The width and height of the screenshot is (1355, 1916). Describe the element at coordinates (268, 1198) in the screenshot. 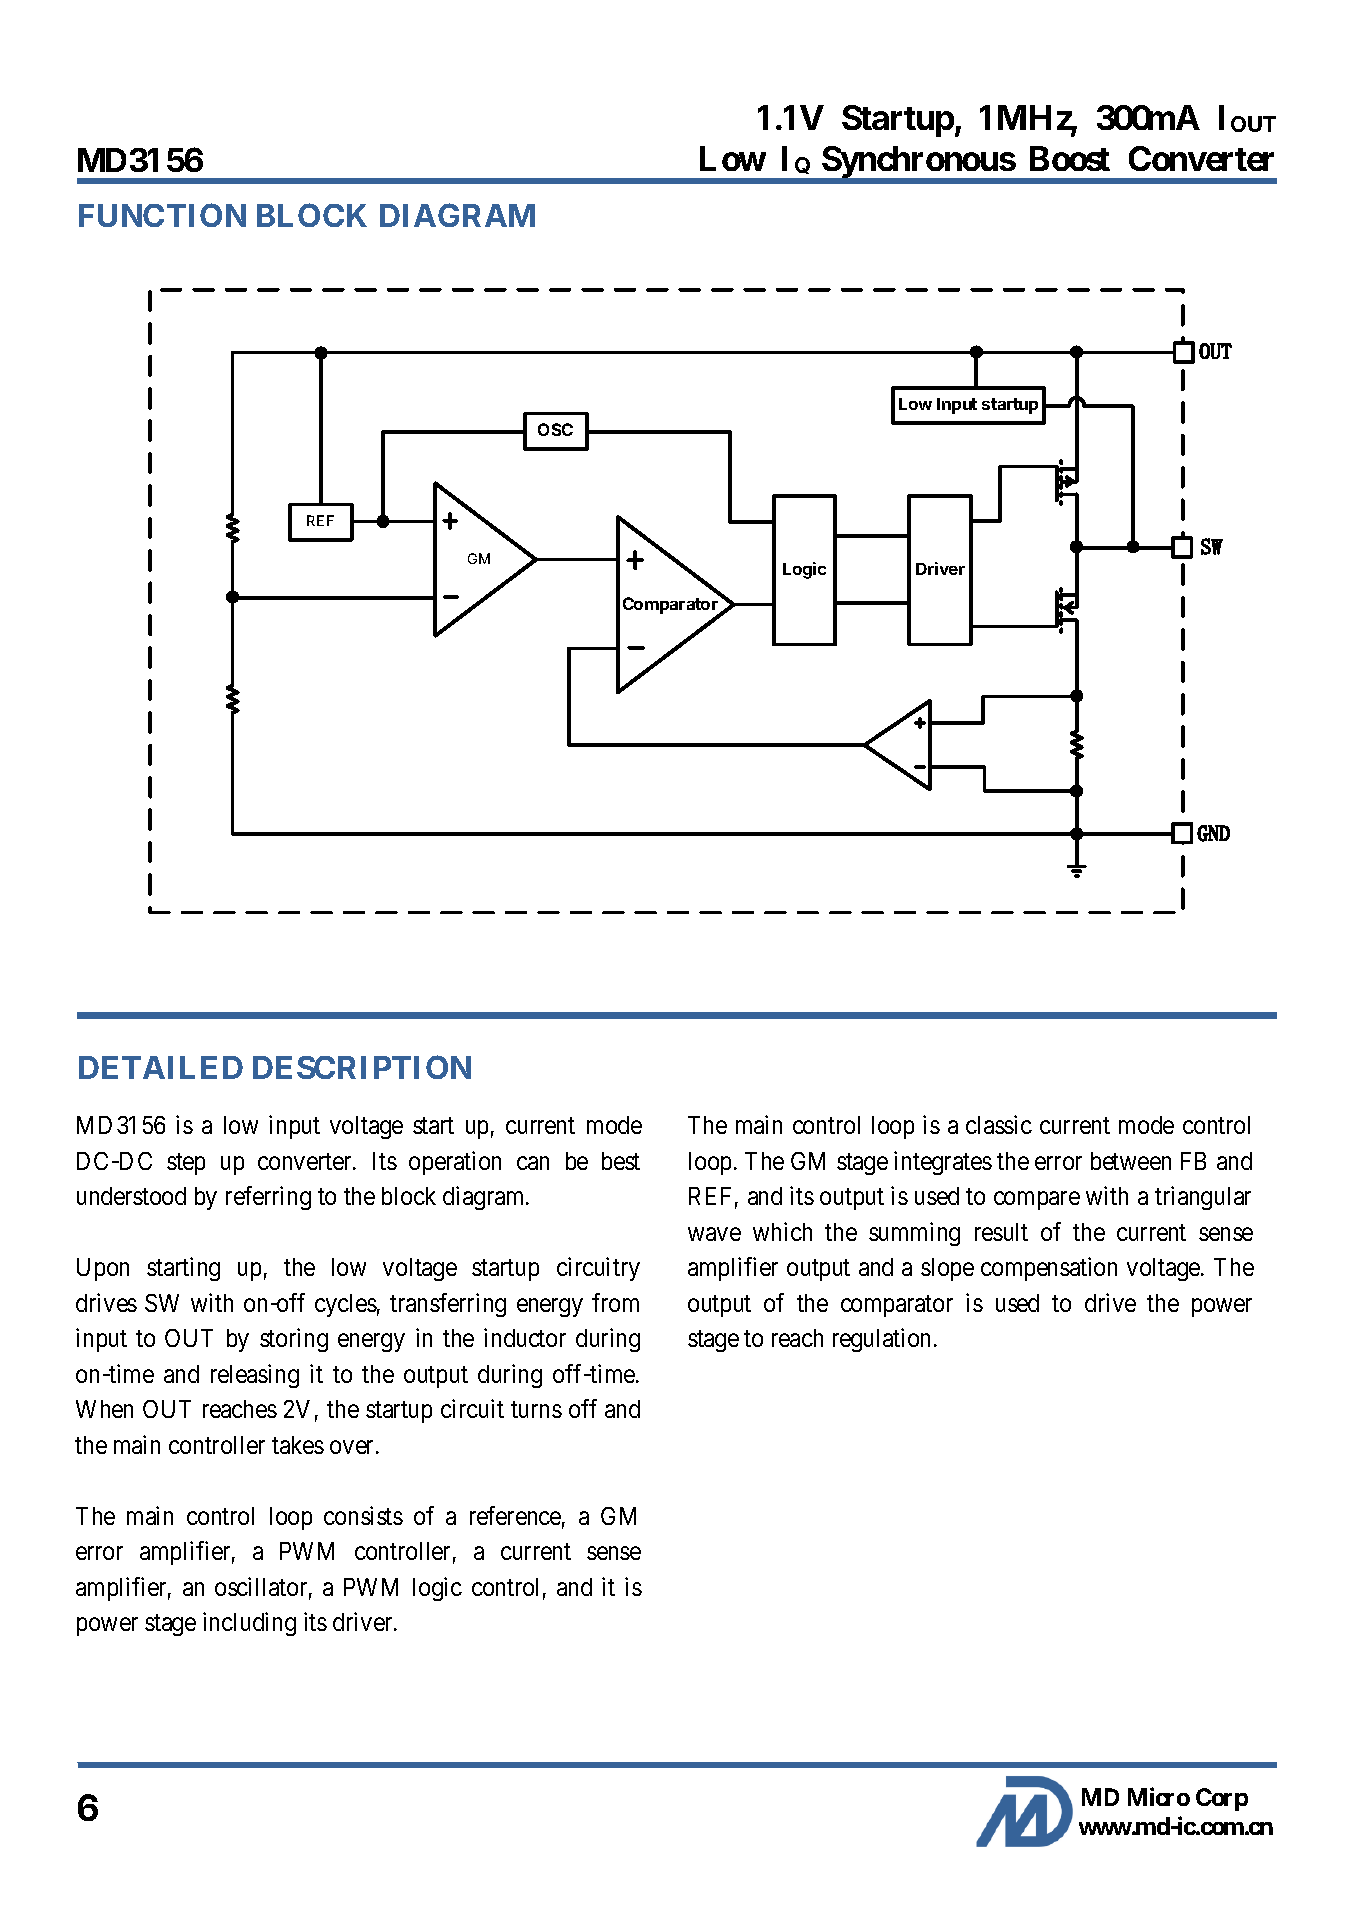

I see `referring` at that location.
